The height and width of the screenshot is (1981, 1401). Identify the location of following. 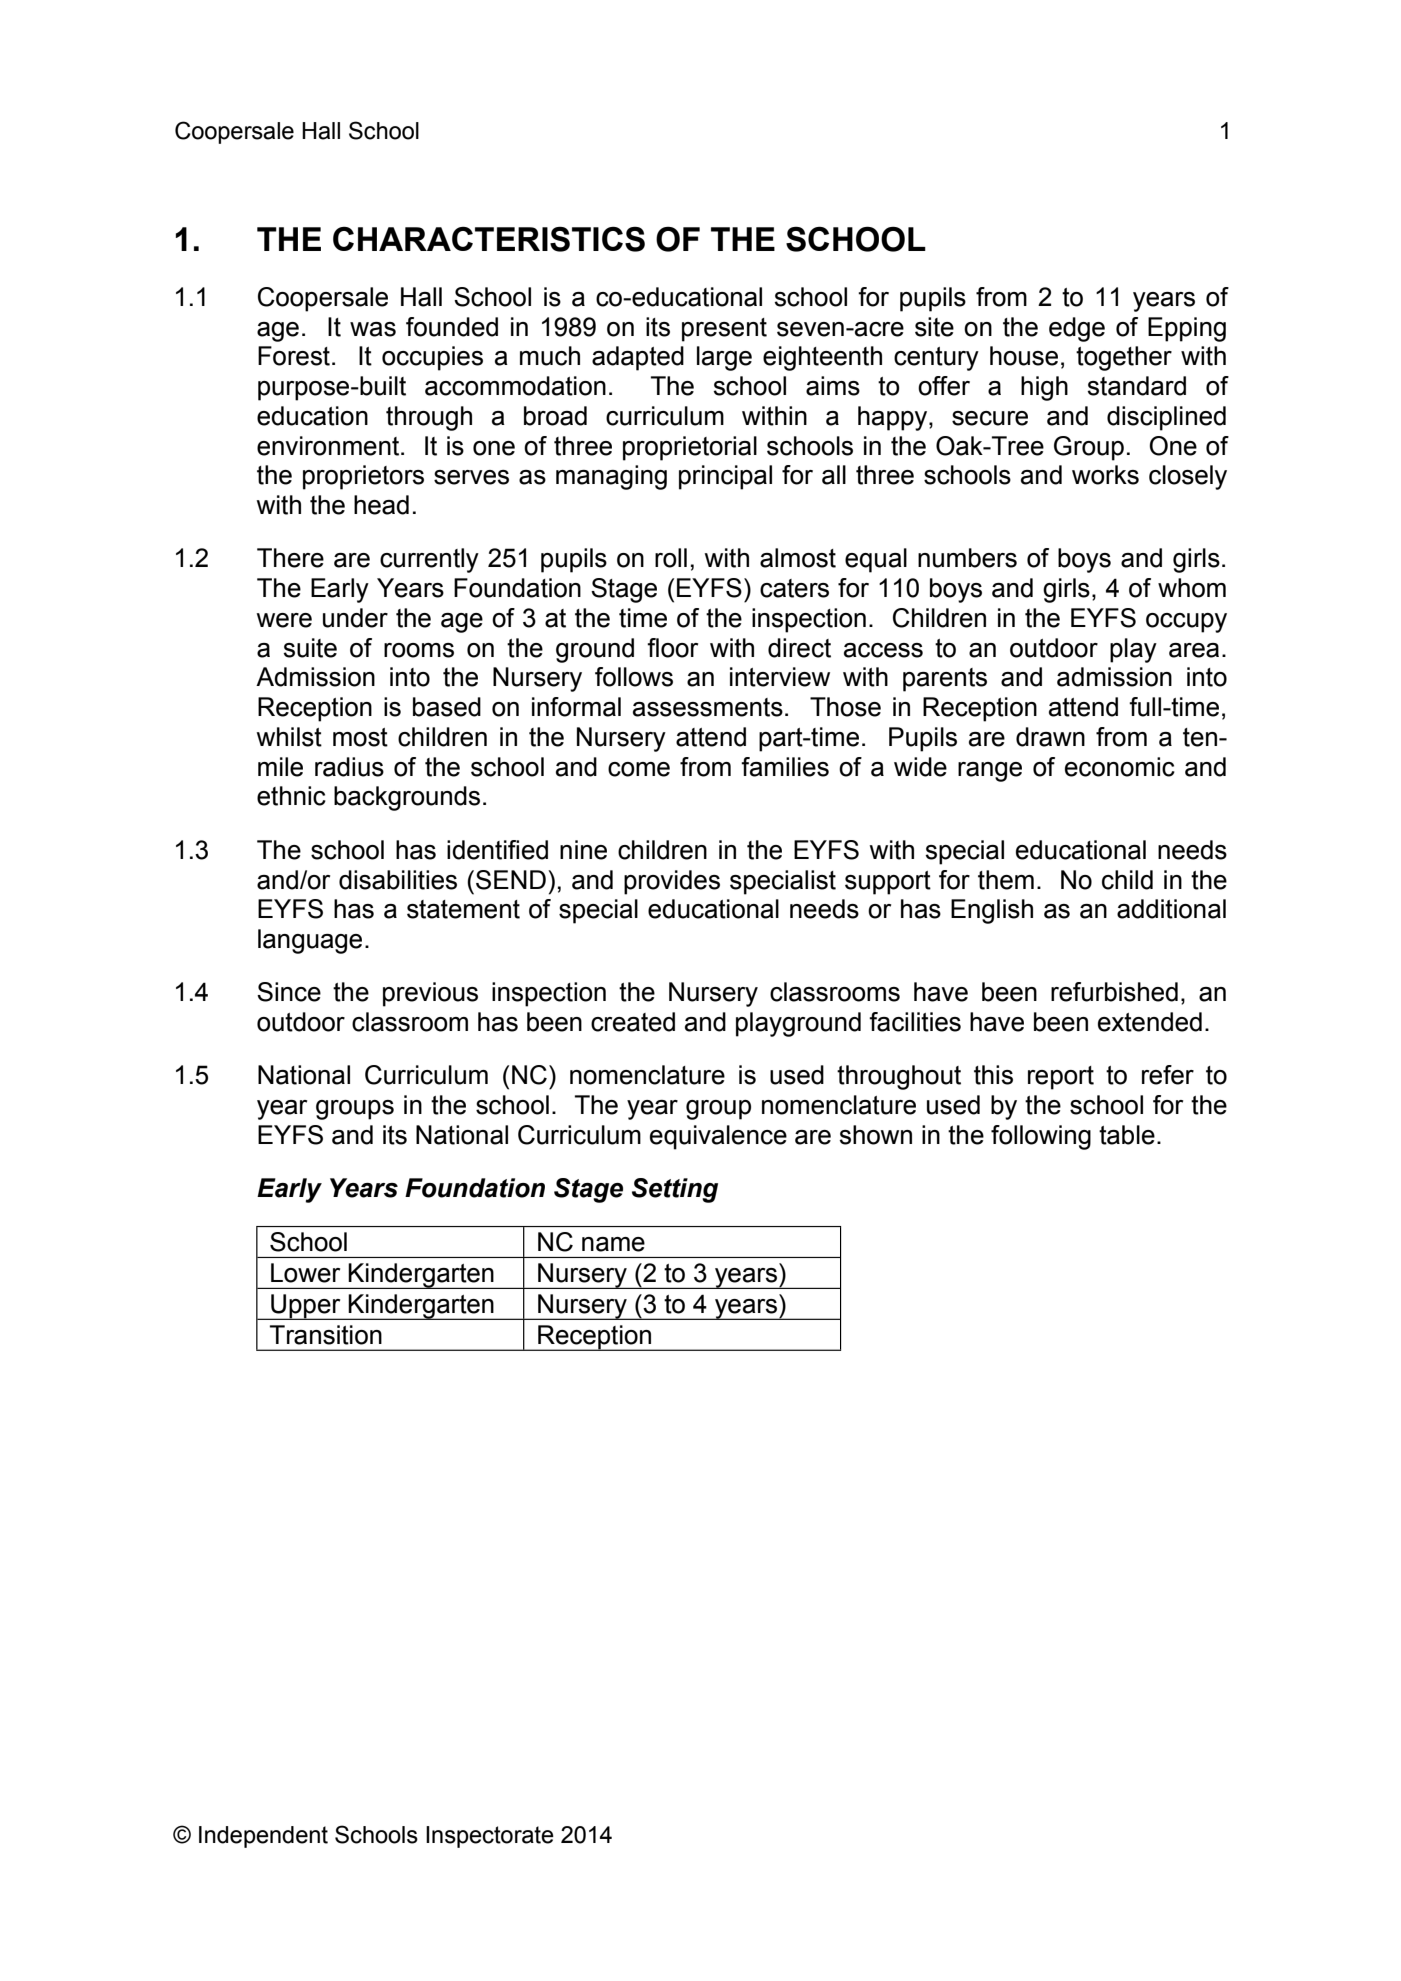
(1041, 1137).
